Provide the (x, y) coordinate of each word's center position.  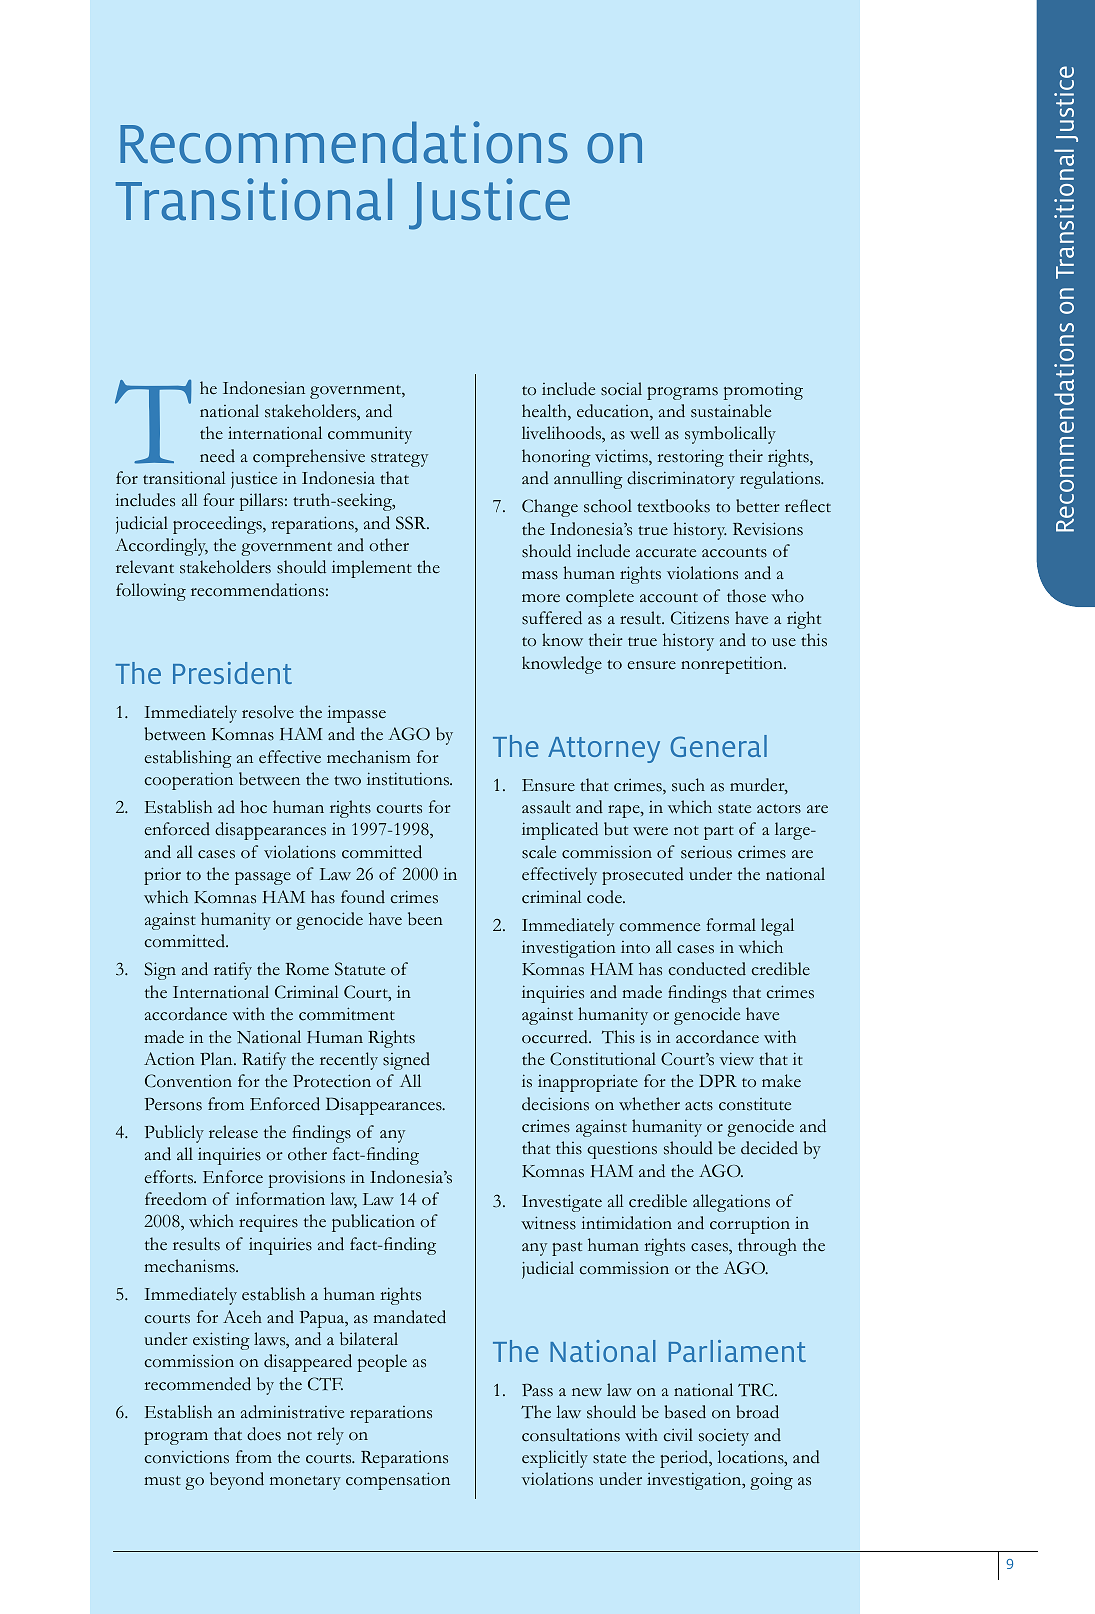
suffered (552, 618)
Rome (307, 969)
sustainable (731, 411)
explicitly (555, 1459)
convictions (186, 1457)
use (784, 642)
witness (548, 1223)
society (724, 1437)
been (425, 919)
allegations (731, 1203)
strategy (399, 460)
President (232, 673)
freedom (176, 1199)
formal (731, 925)
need (217, 456)
